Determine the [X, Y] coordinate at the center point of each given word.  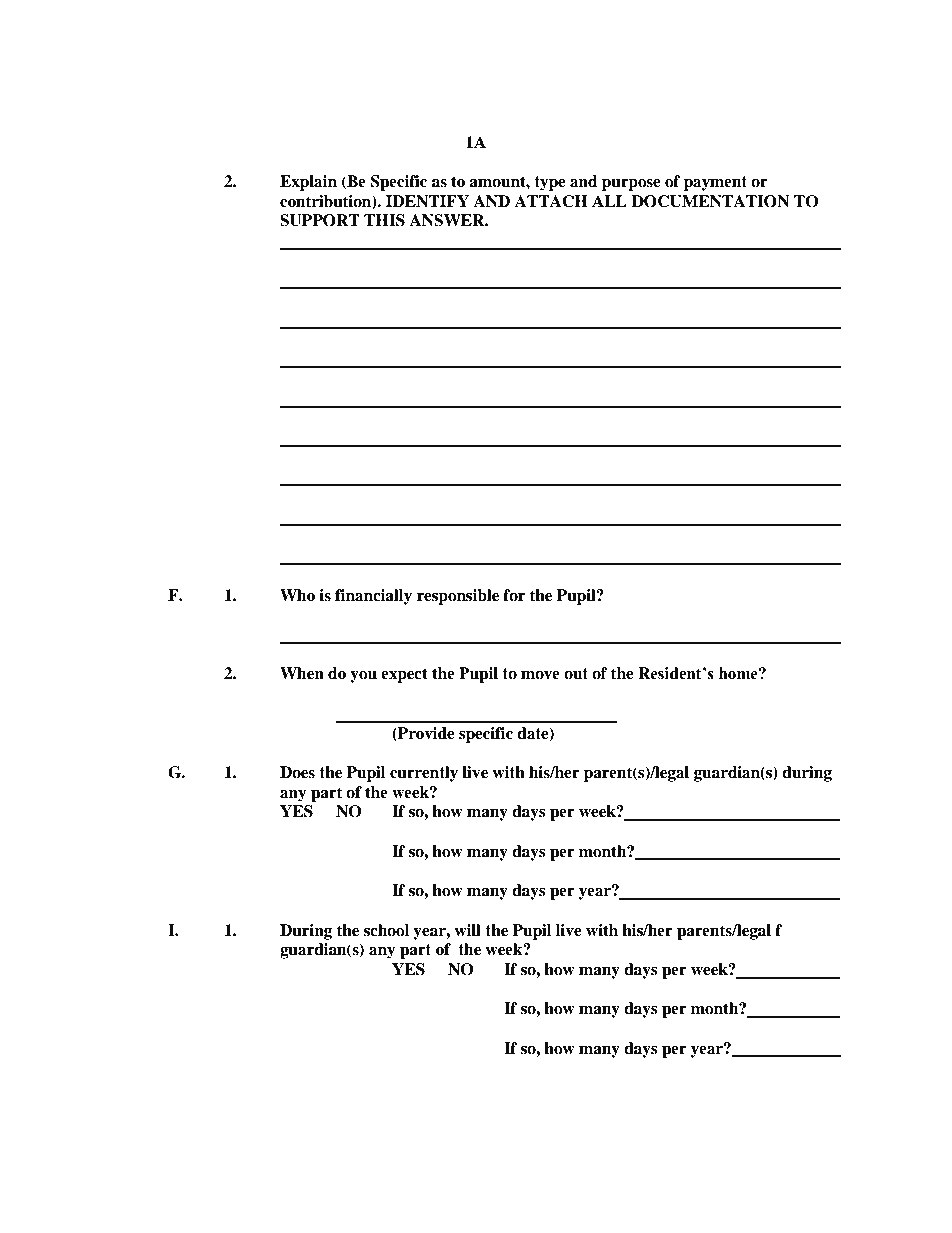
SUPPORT [320, 220]
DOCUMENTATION [711, 201]
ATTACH [551, 201]
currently [424, 774]
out [576, 674]
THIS [384, 220]
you [363, 677]
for [514, 595]
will [467, 930]
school [386, 930]
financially [373, 597]
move [540, 675]
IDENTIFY [427, 201]
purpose [631, 185]
